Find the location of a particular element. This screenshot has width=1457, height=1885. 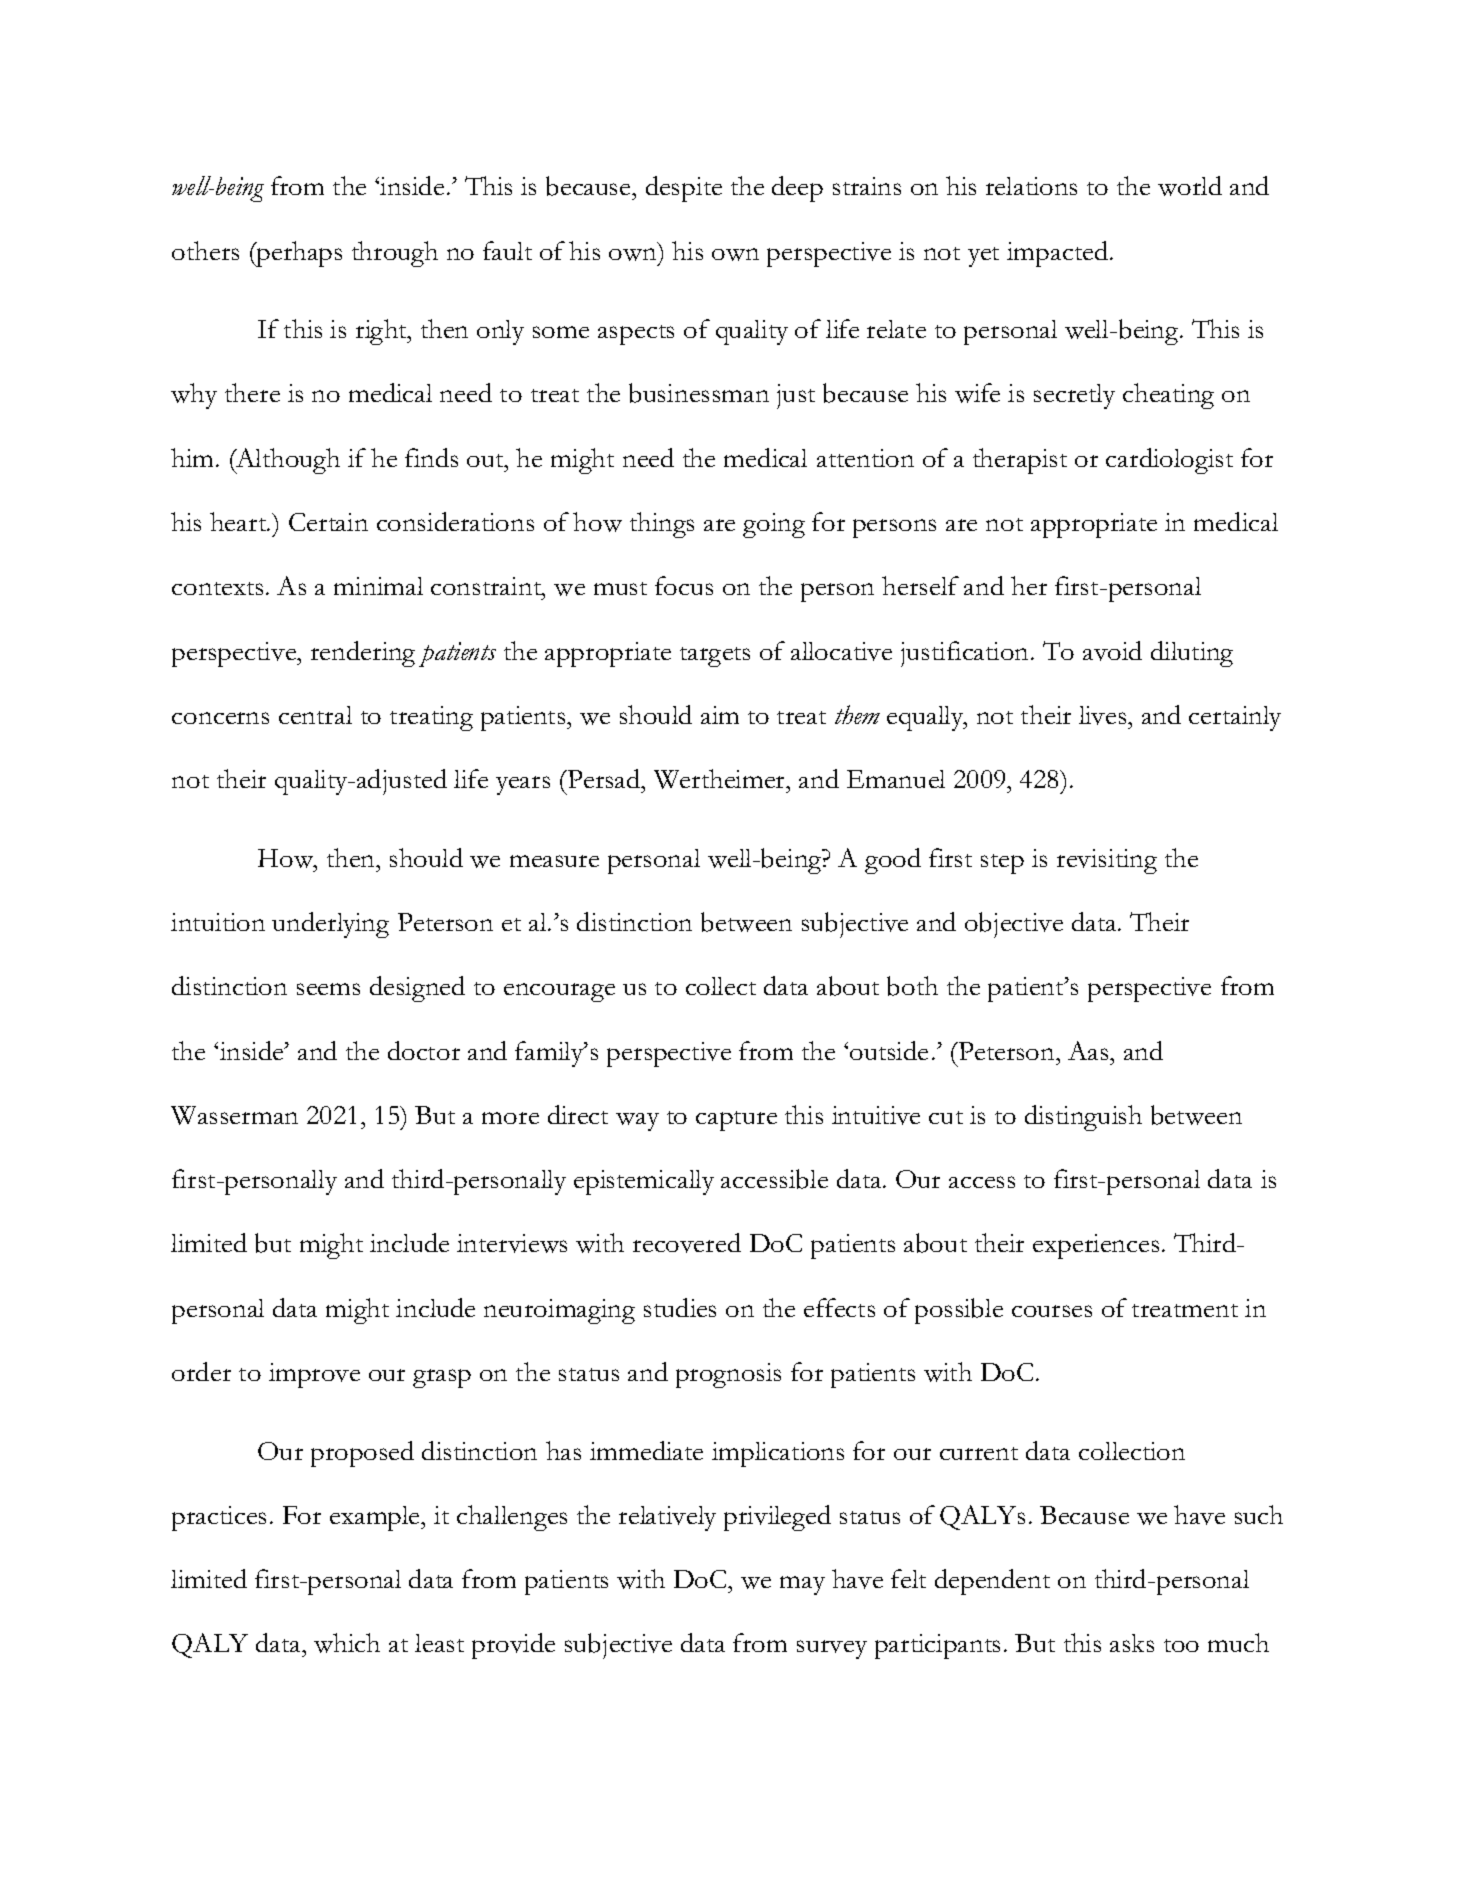

underlying is located at coordinates (330, 925).
